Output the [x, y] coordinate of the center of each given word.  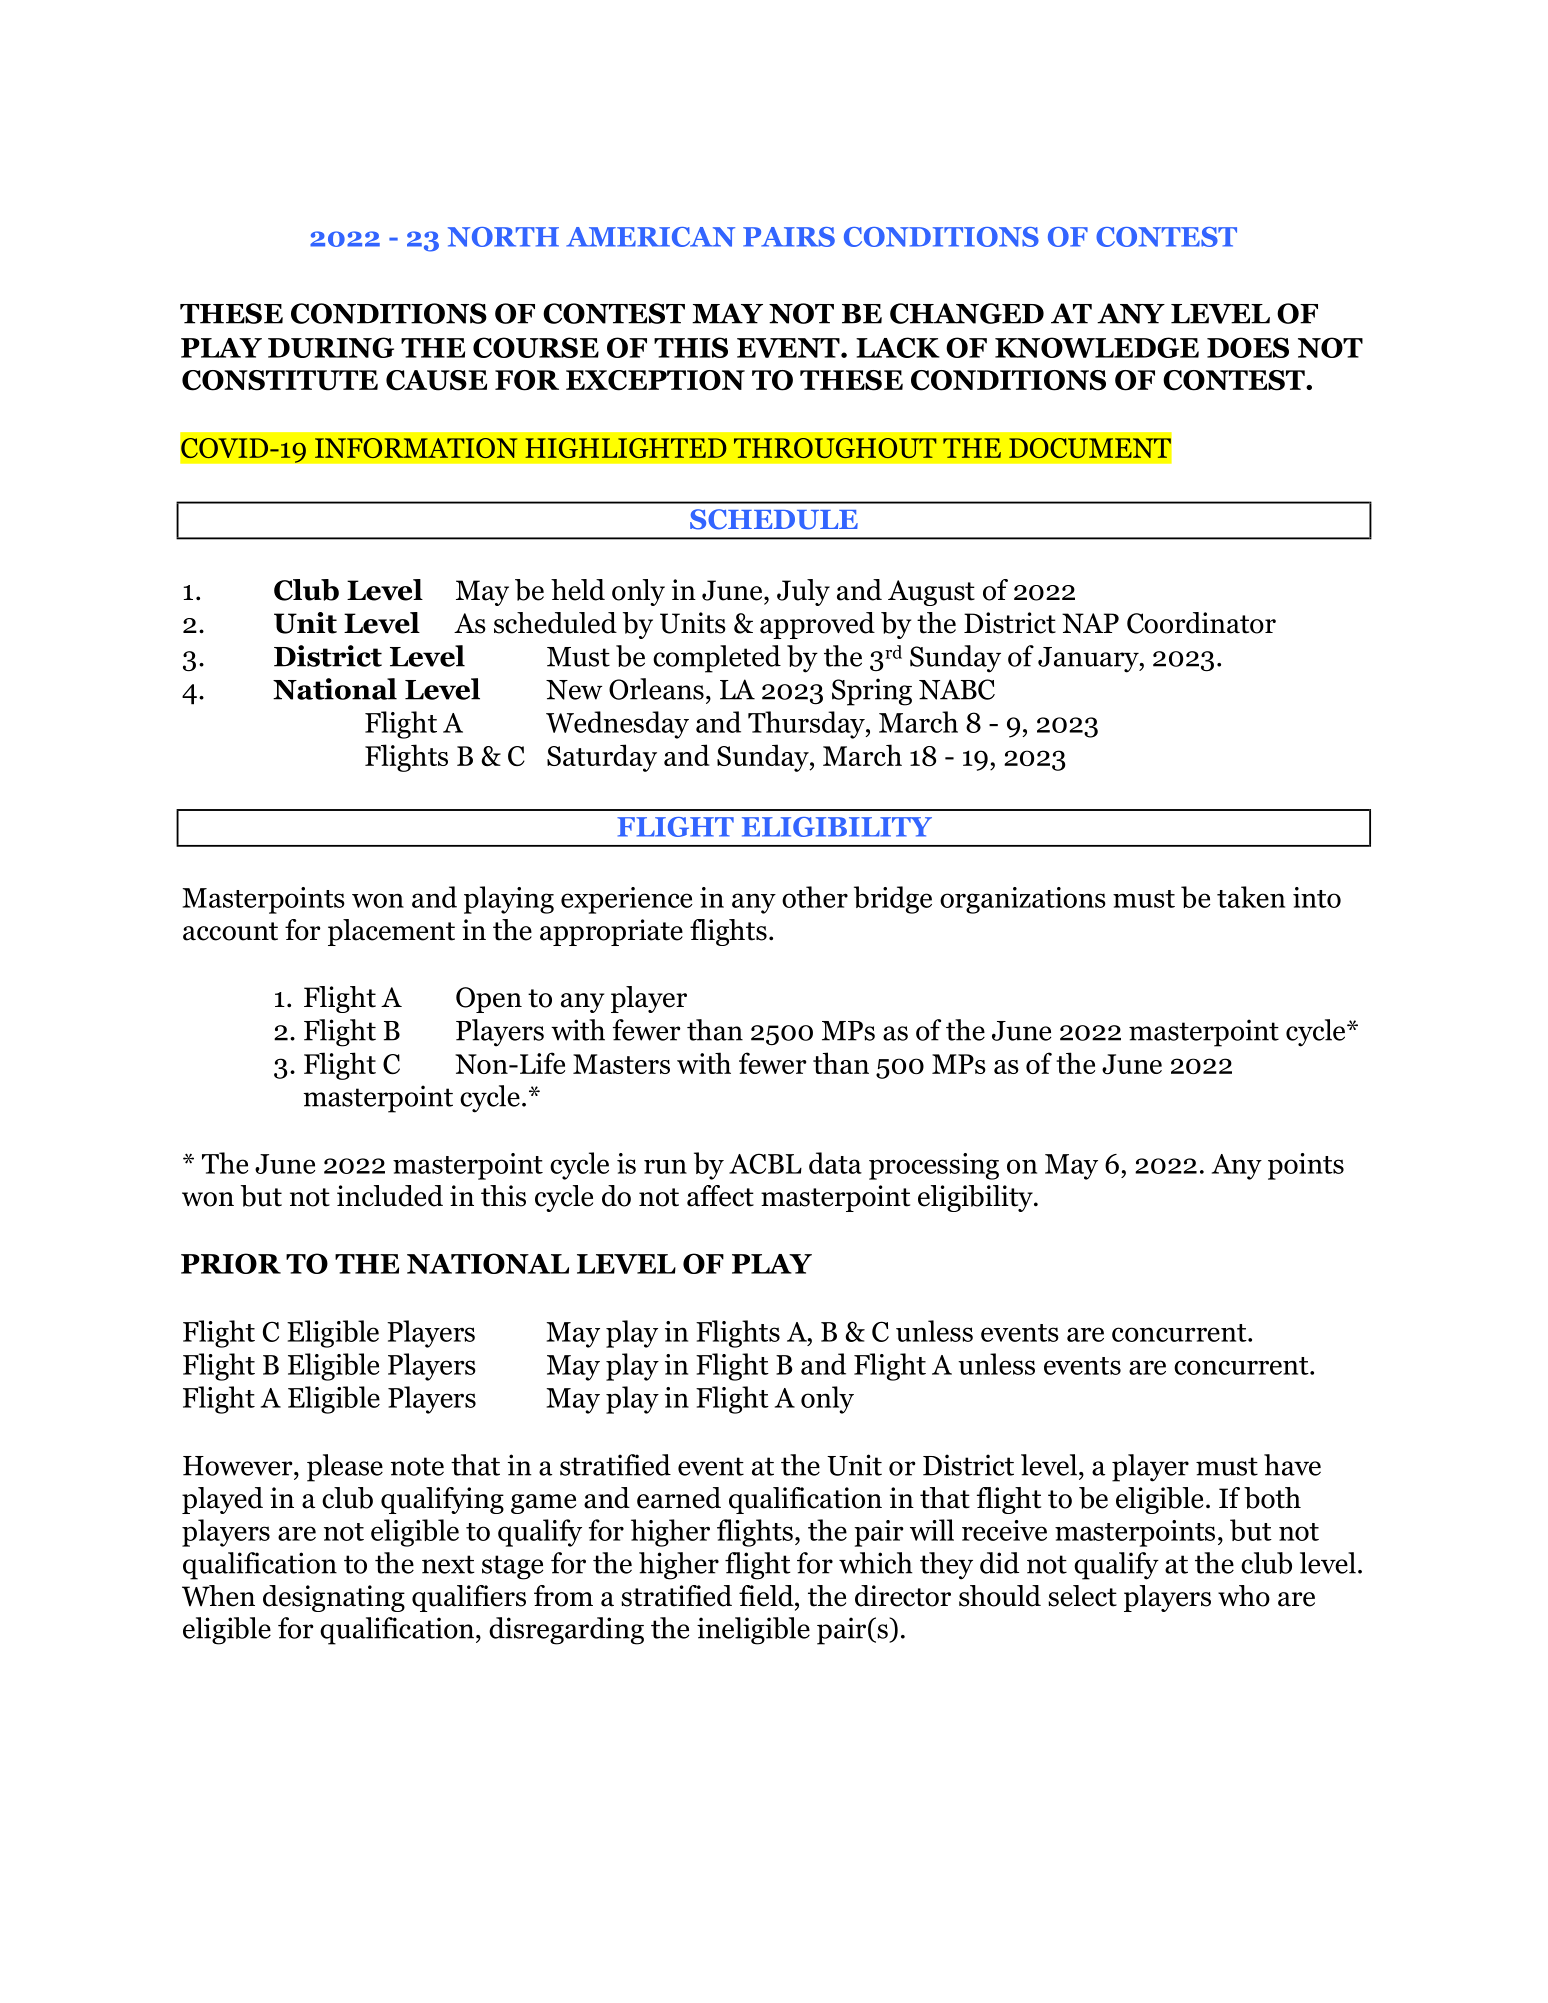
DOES [1248, 347]
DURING [331, 347]
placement [391, 932]
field [767, 1596]
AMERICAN [650, 237]
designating [334, 1598]
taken [1251, 897]
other [815, 897]
